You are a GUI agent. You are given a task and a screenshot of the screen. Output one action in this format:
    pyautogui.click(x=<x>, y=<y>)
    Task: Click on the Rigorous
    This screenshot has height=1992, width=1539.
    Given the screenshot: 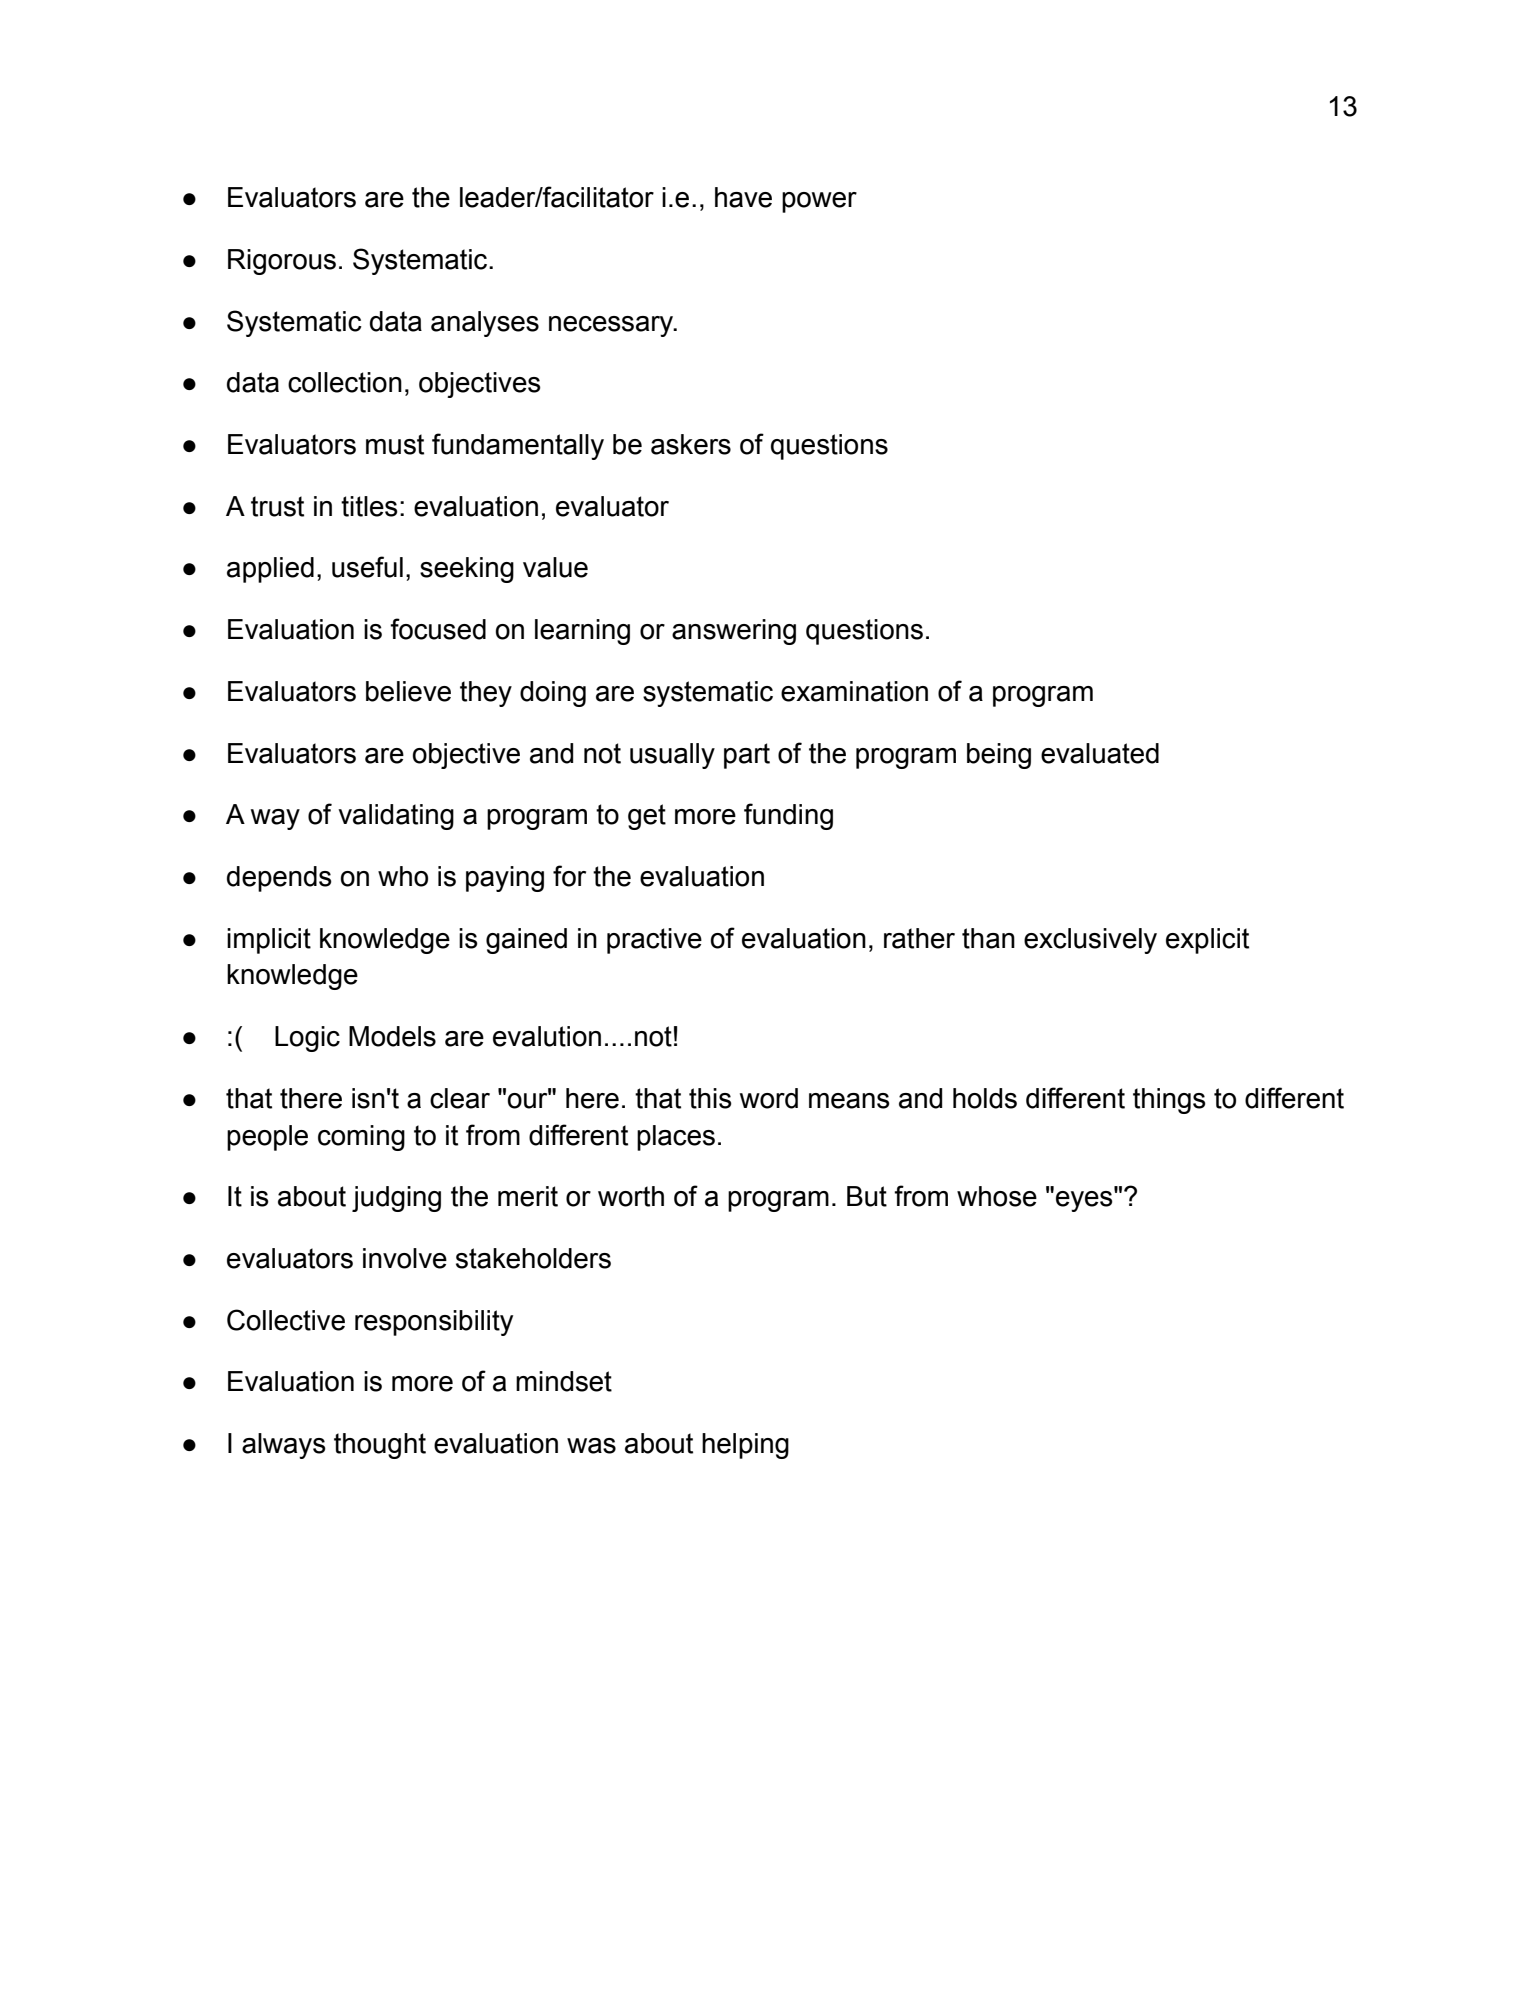 What is the action you would take?
    pyautogui.click(x=282, y=262)
